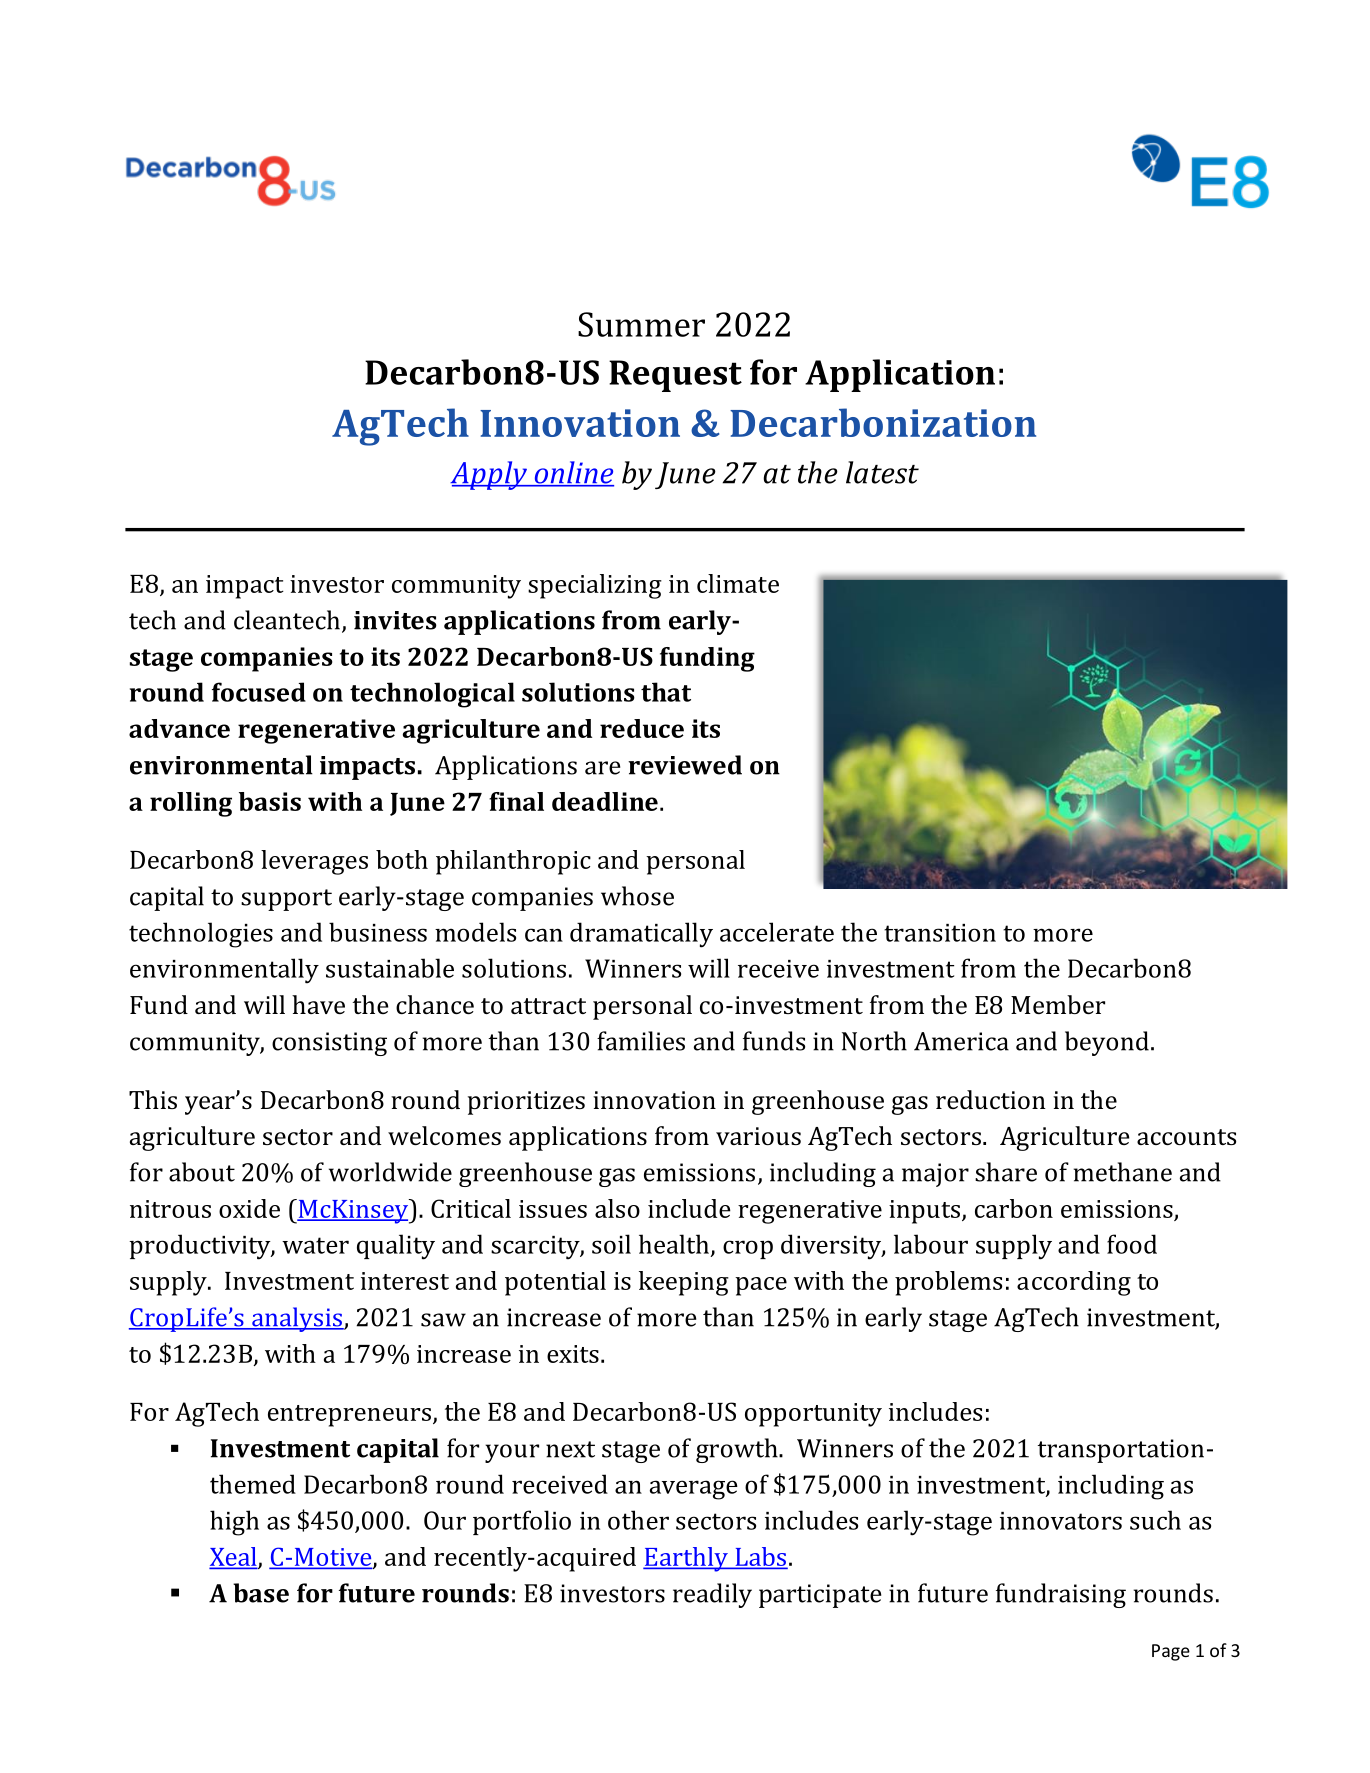  Describe the element at coordinates (617, 1208) in the screenshot. I see `also` at that location.
